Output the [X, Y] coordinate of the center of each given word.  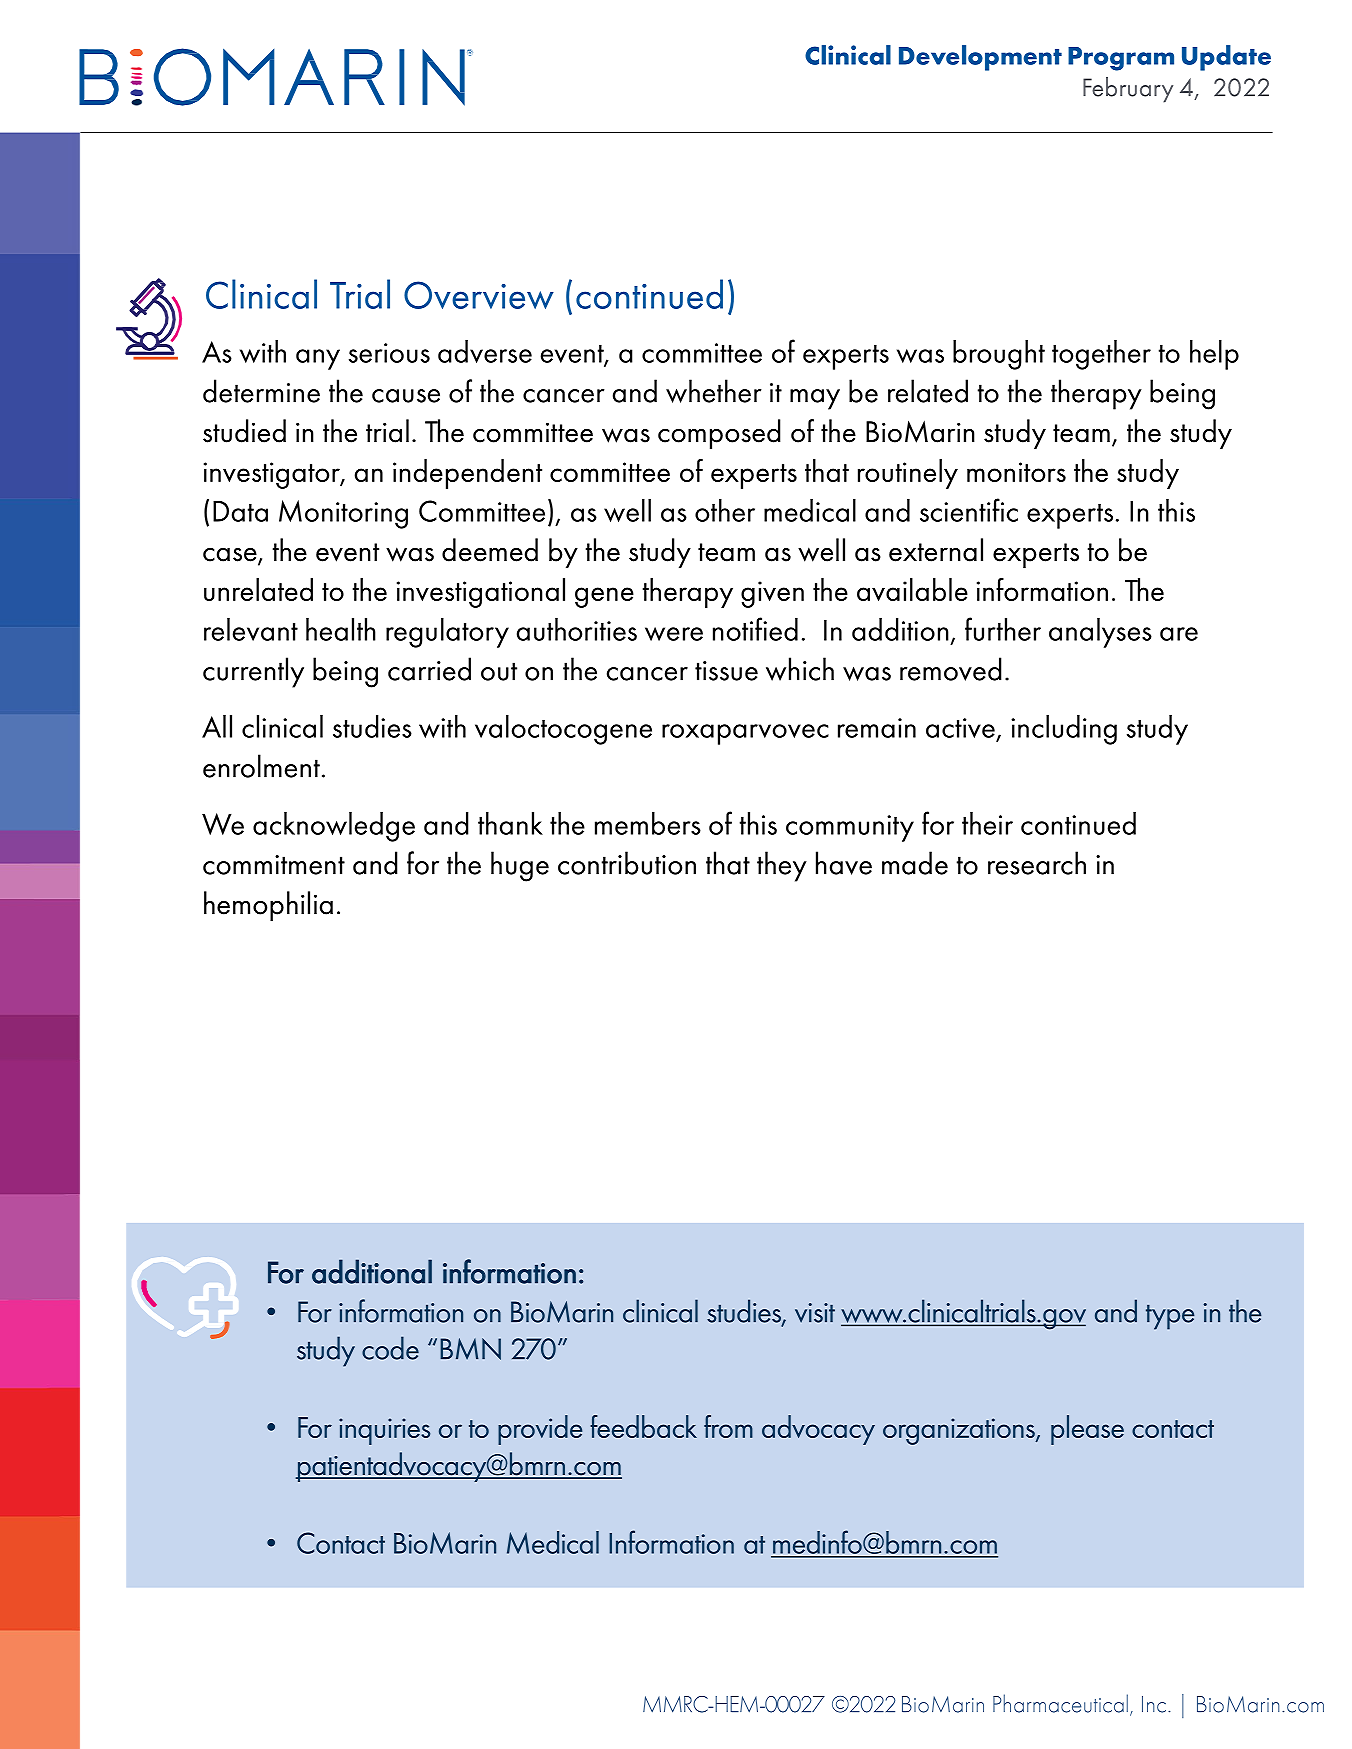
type [1170, 1317]
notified [755, 629]
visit [815, 1313]
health [341, 629]
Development [980, 58]
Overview [479, 295]
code [390, 1348]
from [728, 1426]
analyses [1100, 633]
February [1128, 90]
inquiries [384, 1431]
